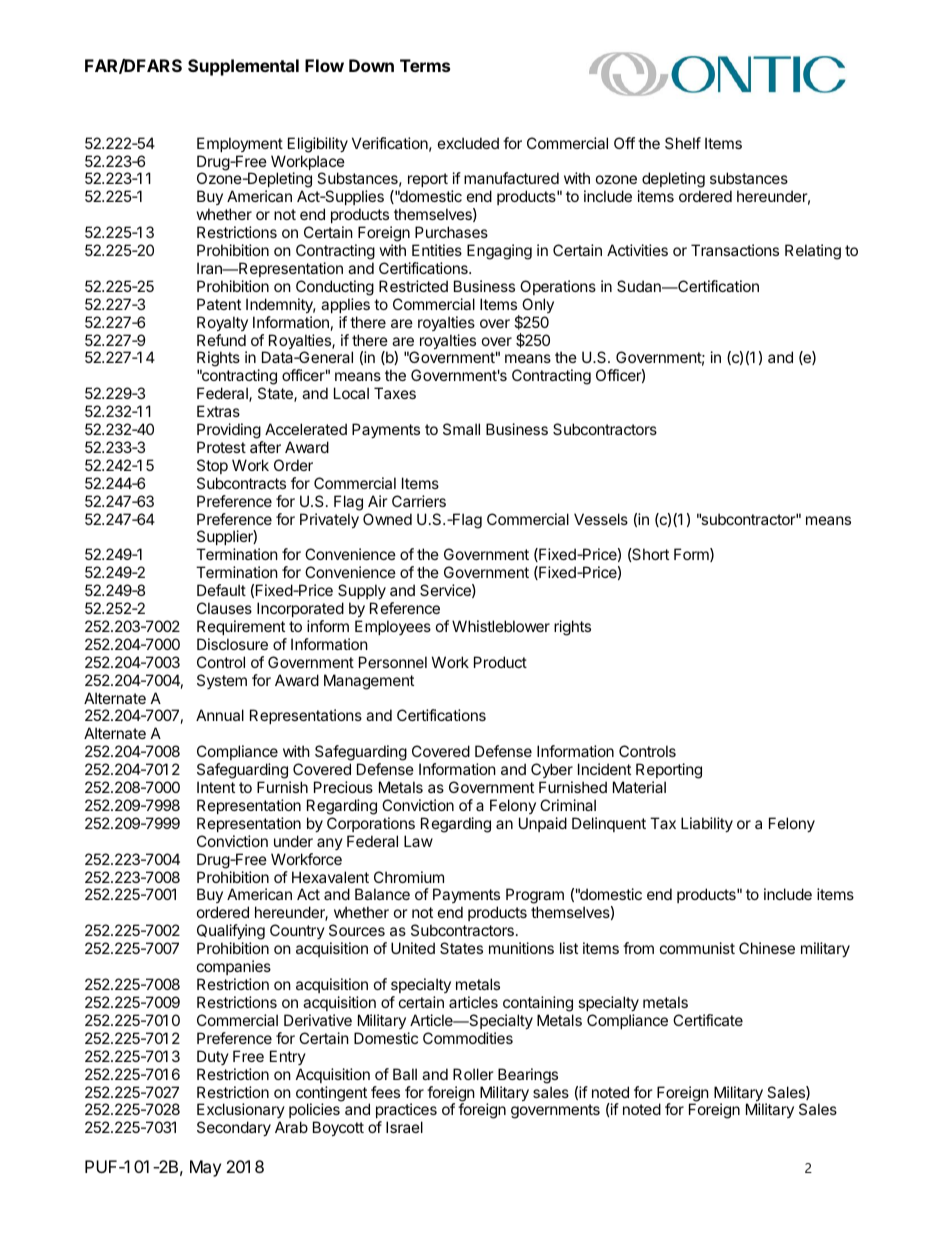  What do you see at coordinates (265, 447) in the image?
I see `after` at bounding box center [265, 447].
